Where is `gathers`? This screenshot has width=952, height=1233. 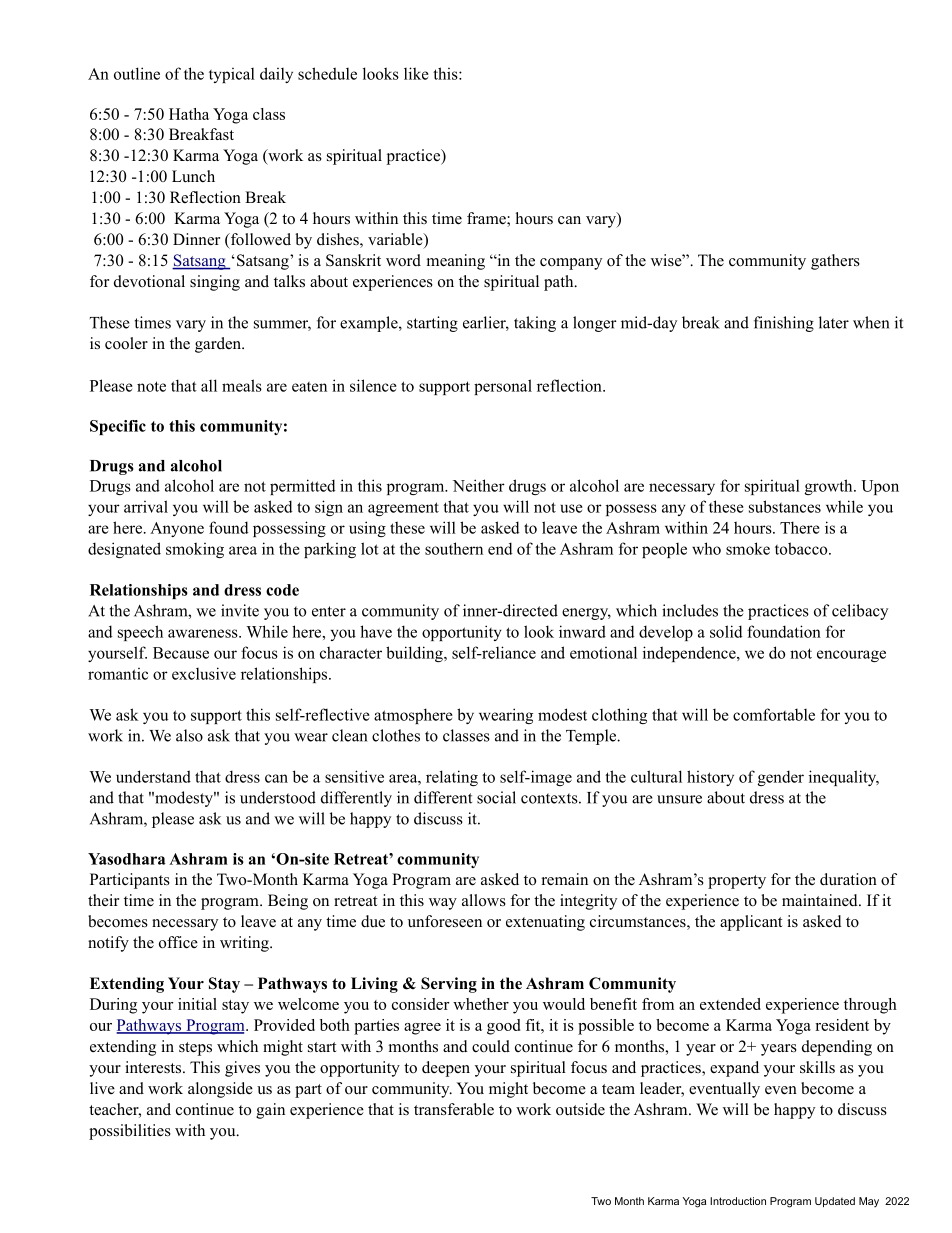 gathers is located at coordinates (835, 262).
